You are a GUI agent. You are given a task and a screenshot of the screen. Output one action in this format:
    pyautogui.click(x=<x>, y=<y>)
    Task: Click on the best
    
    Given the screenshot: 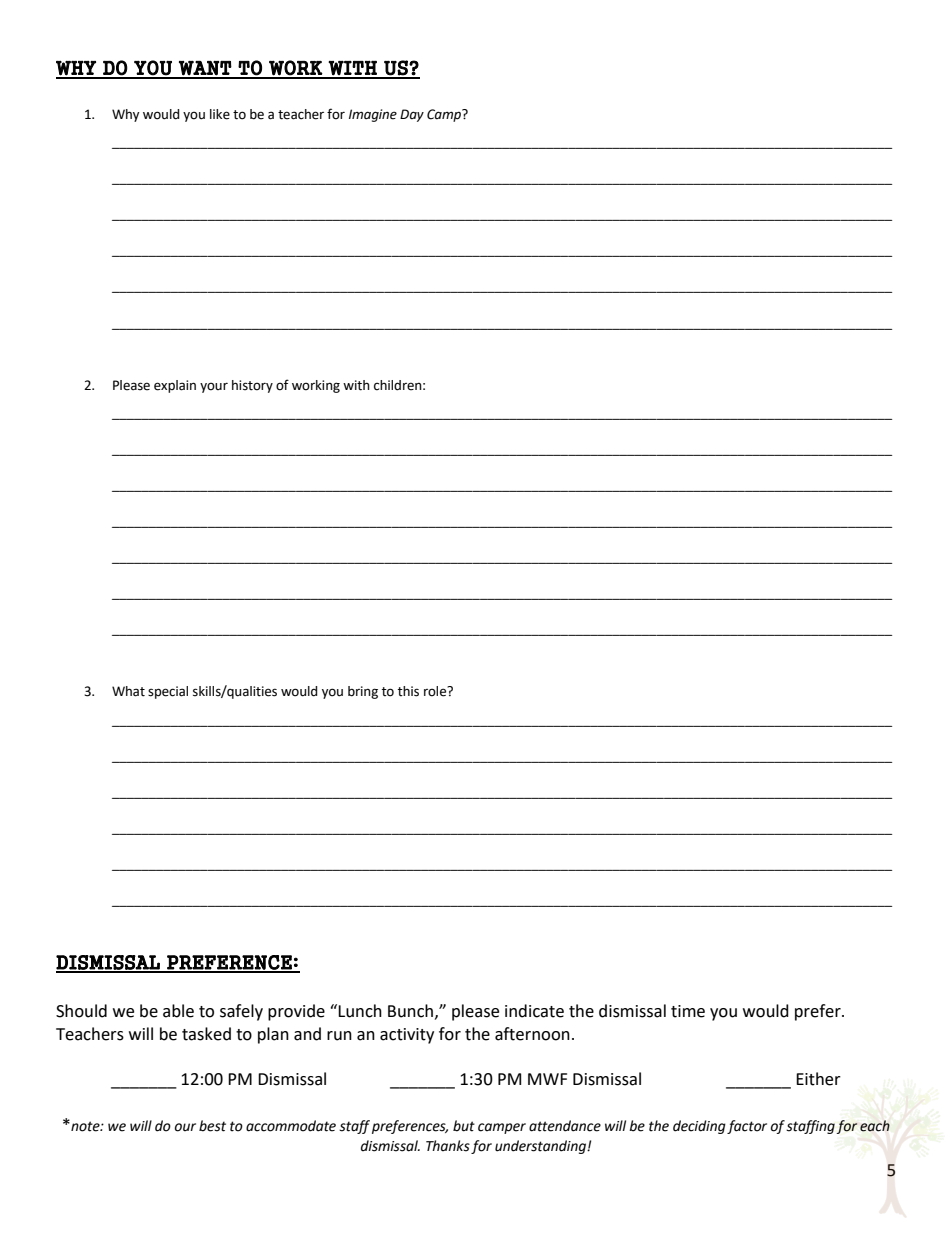 What is the action you would take?
    pyautogui.click(x=212, y=1126)
